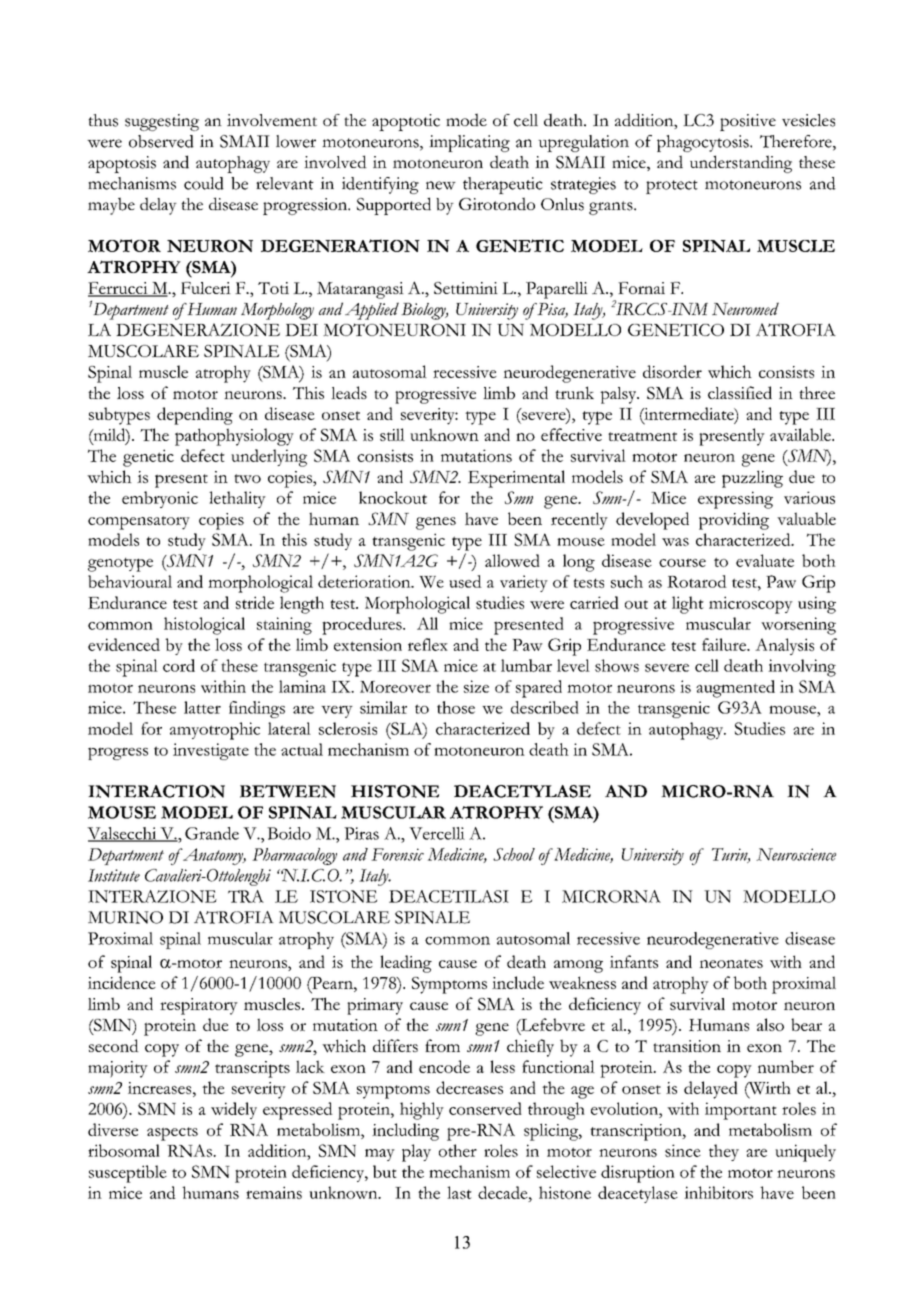 The height and width of the page is (1308, 924). What do you see at coordinates (172, 1134) in the page?
I see `aspects` at bounding box center [172, 1134].
